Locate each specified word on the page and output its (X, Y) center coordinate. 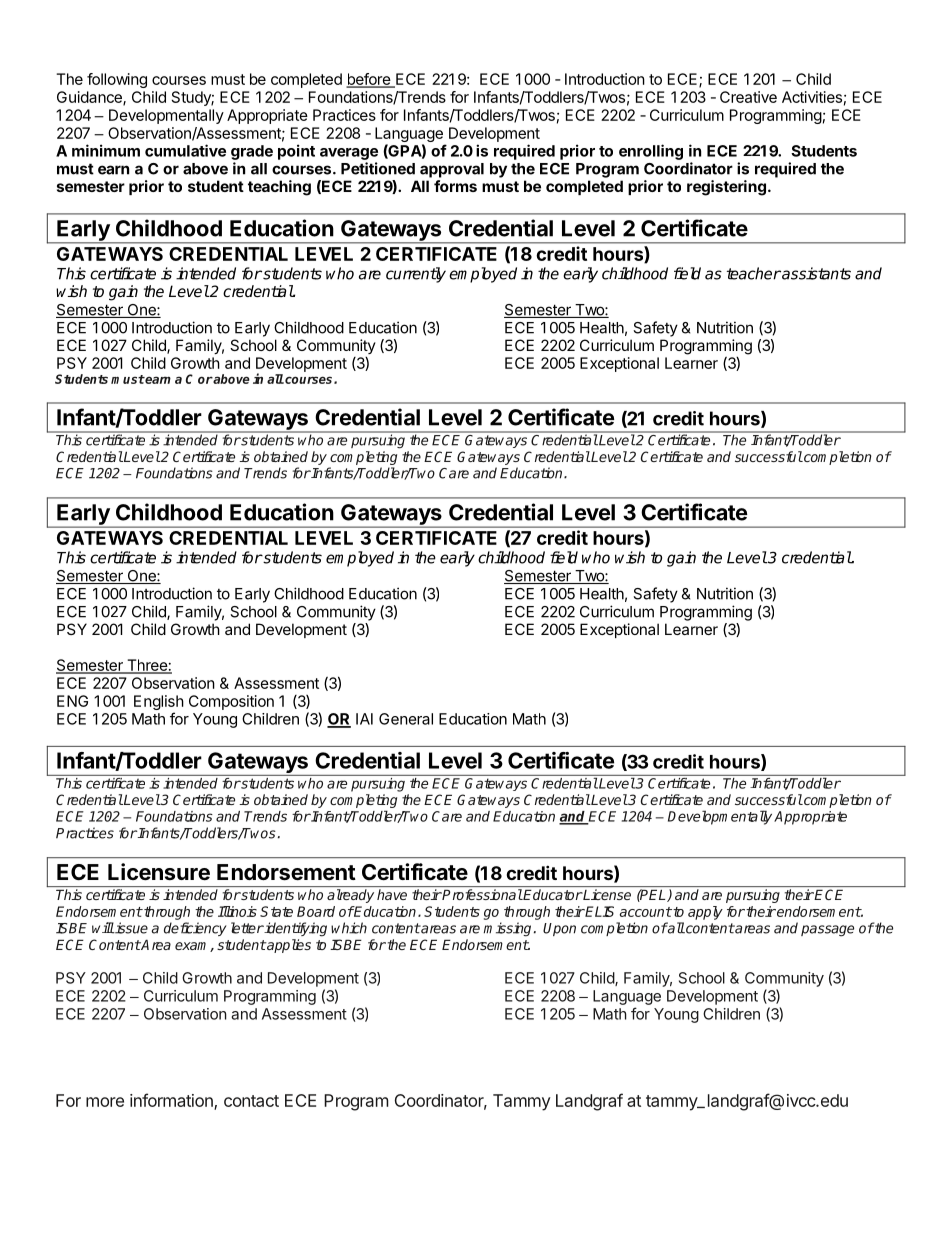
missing (507, 929)
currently (416, 275)
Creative (748, 97)
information (172, 1101)
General (406, 719)
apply (705, 913)
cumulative (185, 150)
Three (147, 666)
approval (452, 170)
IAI (364, 719)
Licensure (159, 872)
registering (726, 188)
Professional (482, 894)
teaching (279, 188)
